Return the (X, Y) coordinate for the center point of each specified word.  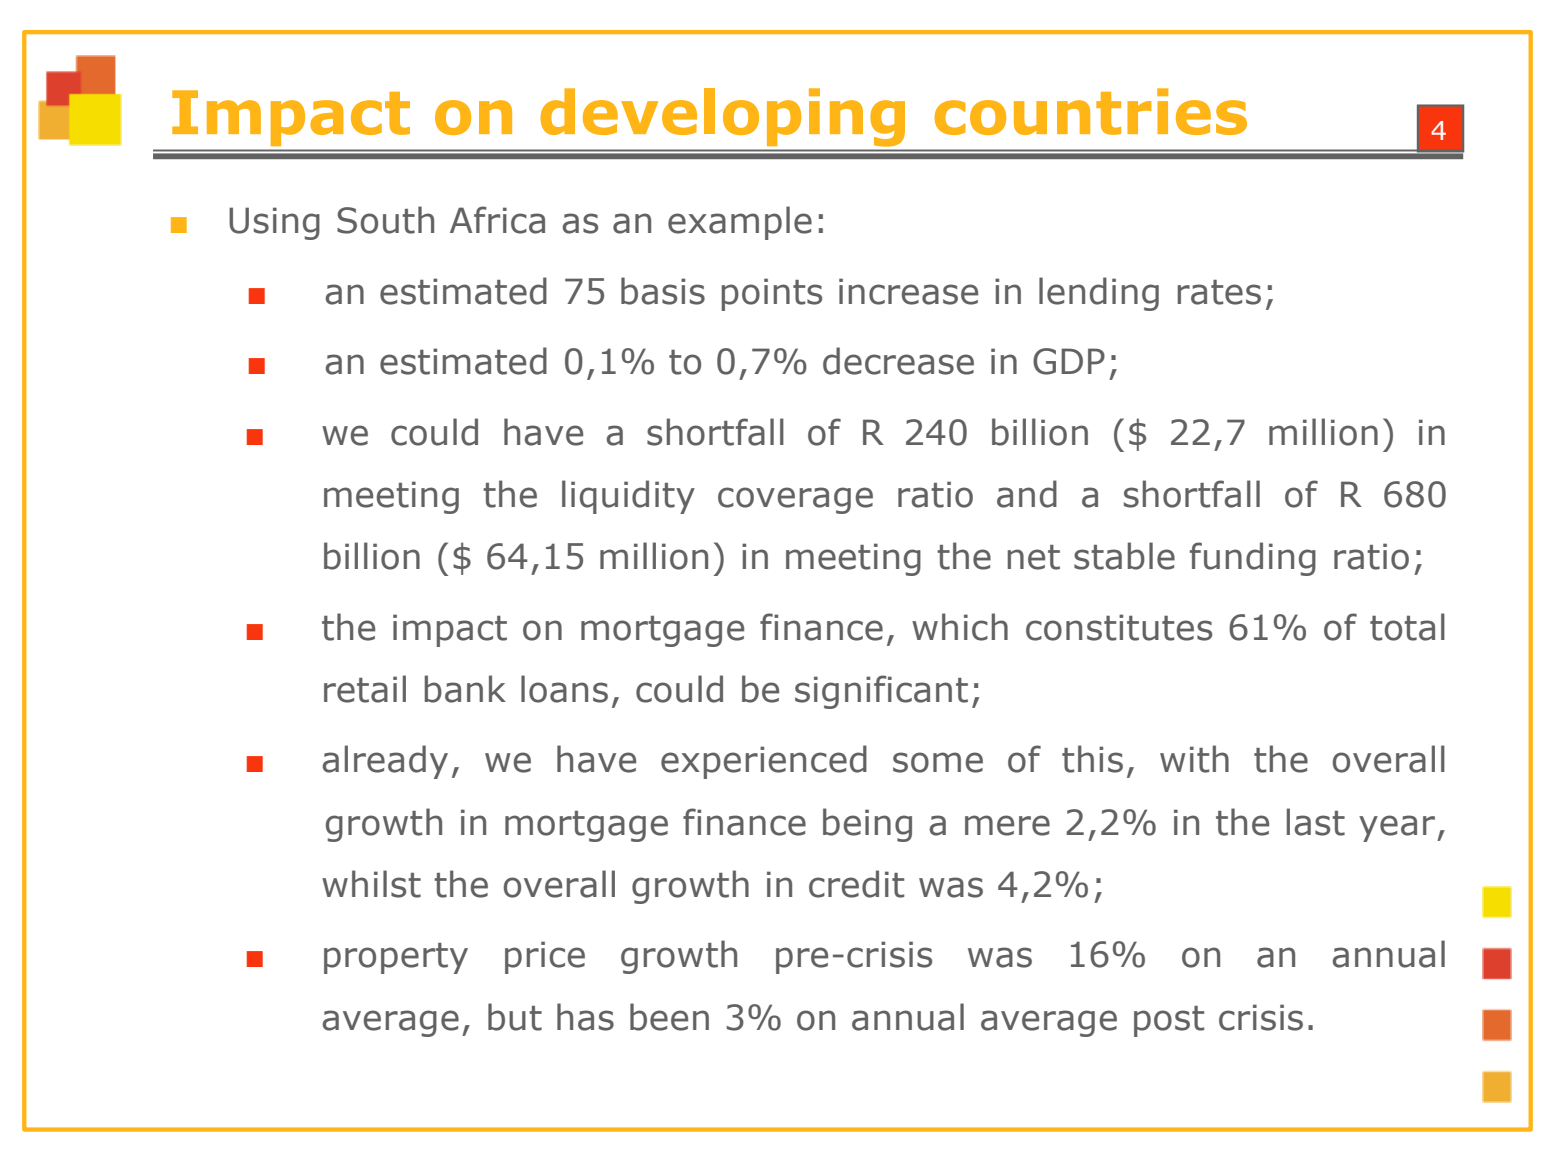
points (772, 294)
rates (1219, 292)
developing (723, 117)
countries (1090, 111)
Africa (497, 220)
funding (1253, 559)
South (385, 220)
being (867, 825)
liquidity (628, 497)
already (385, 762)
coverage (795, 500)
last (1316, 822)
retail (365, 689)
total (1407, 627)
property (396, 958)
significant (881, 692)
